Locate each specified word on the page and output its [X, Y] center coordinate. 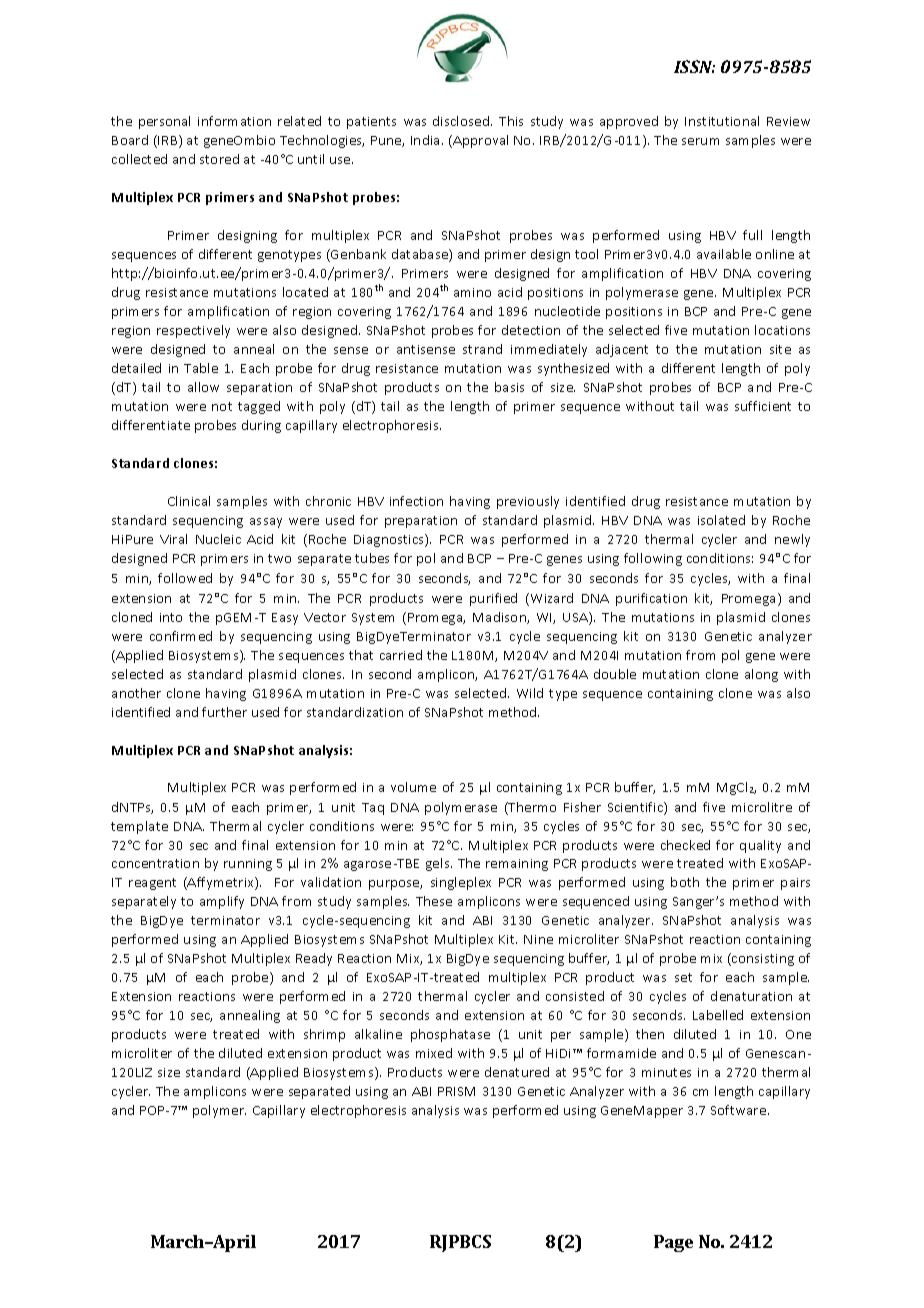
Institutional [722, 121]
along [761, 675]
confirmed [181, 636]
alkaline [378, 1034]
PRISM [456, 1091]
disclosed [462, 121]
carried [401, 655]
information [234, 121]
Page [673, 1243]
